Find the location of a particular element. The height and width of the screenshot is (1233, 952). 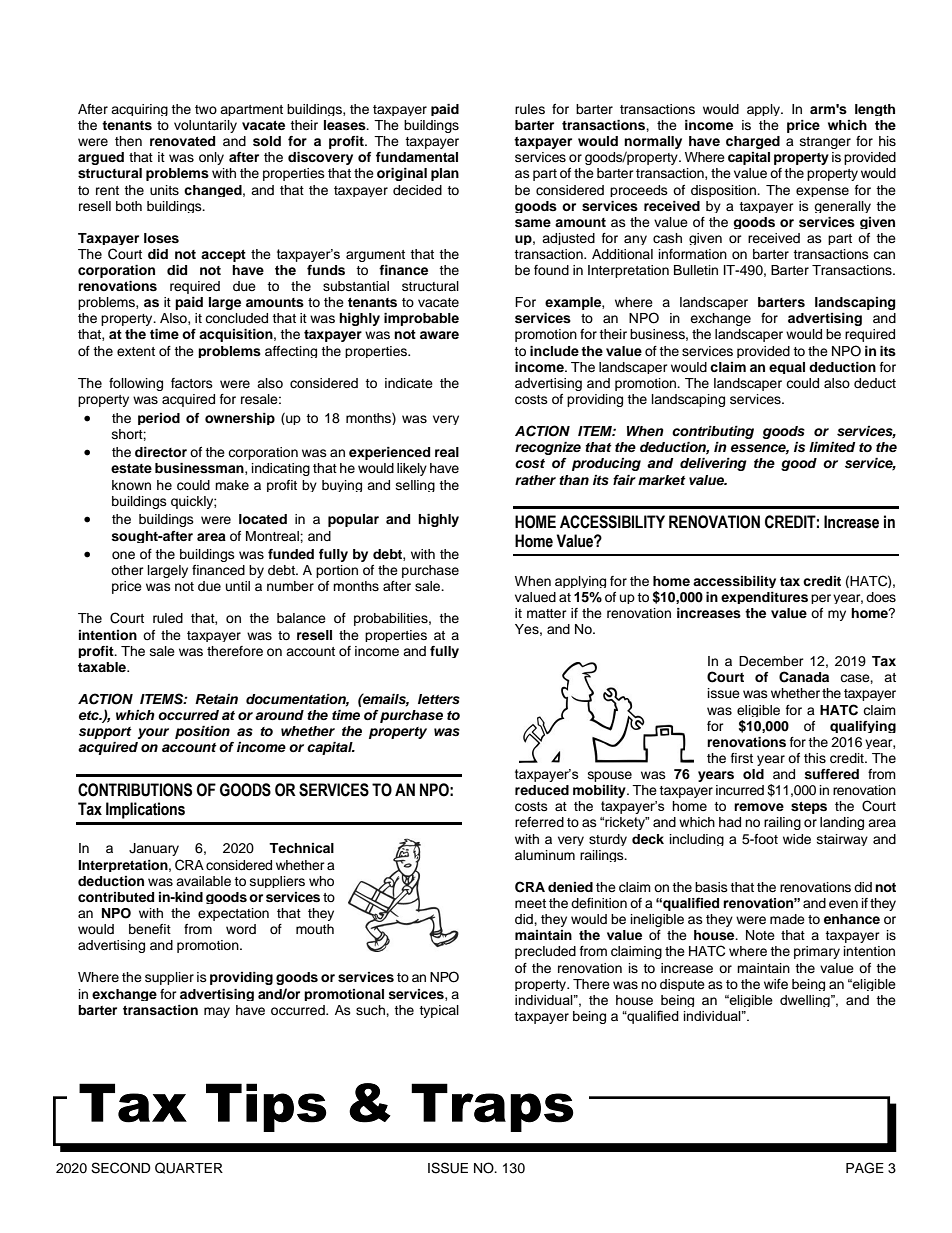

December is located at coordinates (771, 661).
